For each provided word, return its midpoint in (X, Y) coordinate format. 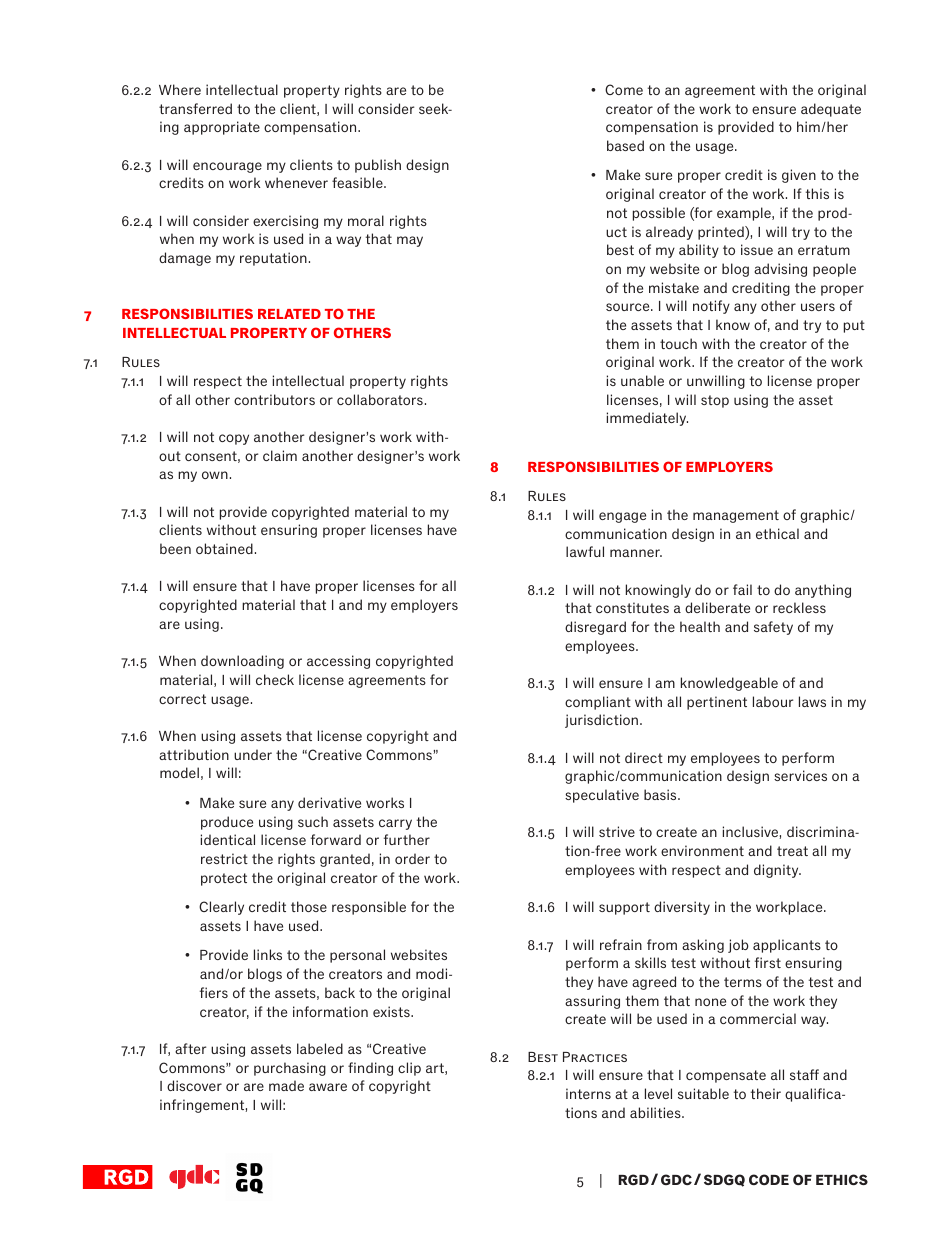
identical (228, 839)
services (800, 775)
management (736, 516)
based (625, 145)
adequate (831, 110)
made (286, 1085)
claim (280, 455)
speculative (602, 796)
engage (622, 517)
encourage (227, 167)
